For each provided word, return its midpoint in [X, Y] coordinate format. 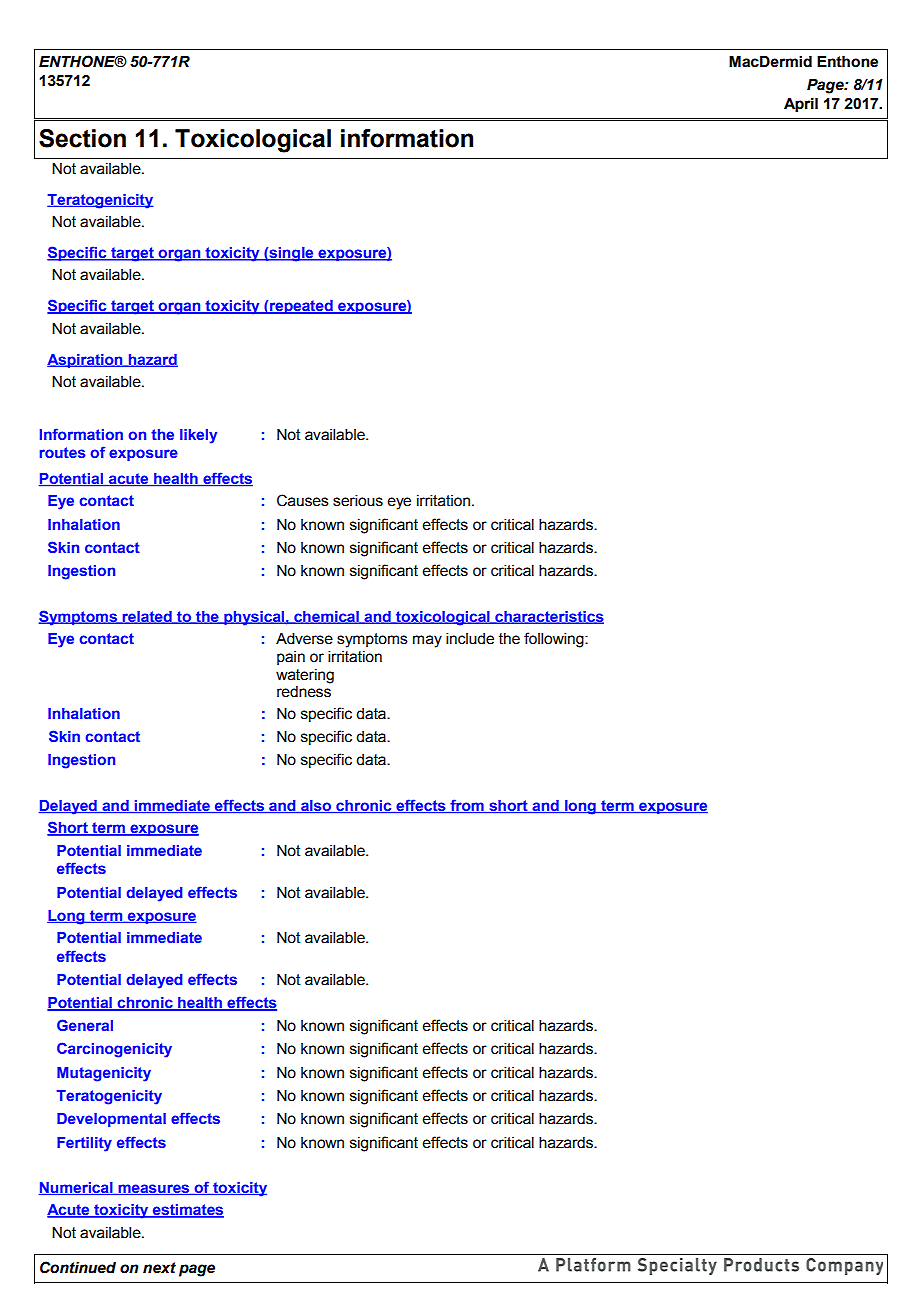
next [159, 1268]
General [85, 1025]
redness [304, 692]
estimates [187, 1211]
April [801, 105]
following [555, 640]
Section [82, 138]
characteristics [548, 617]
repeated [301, 307]
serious [358, 501]
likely [199, 436]
